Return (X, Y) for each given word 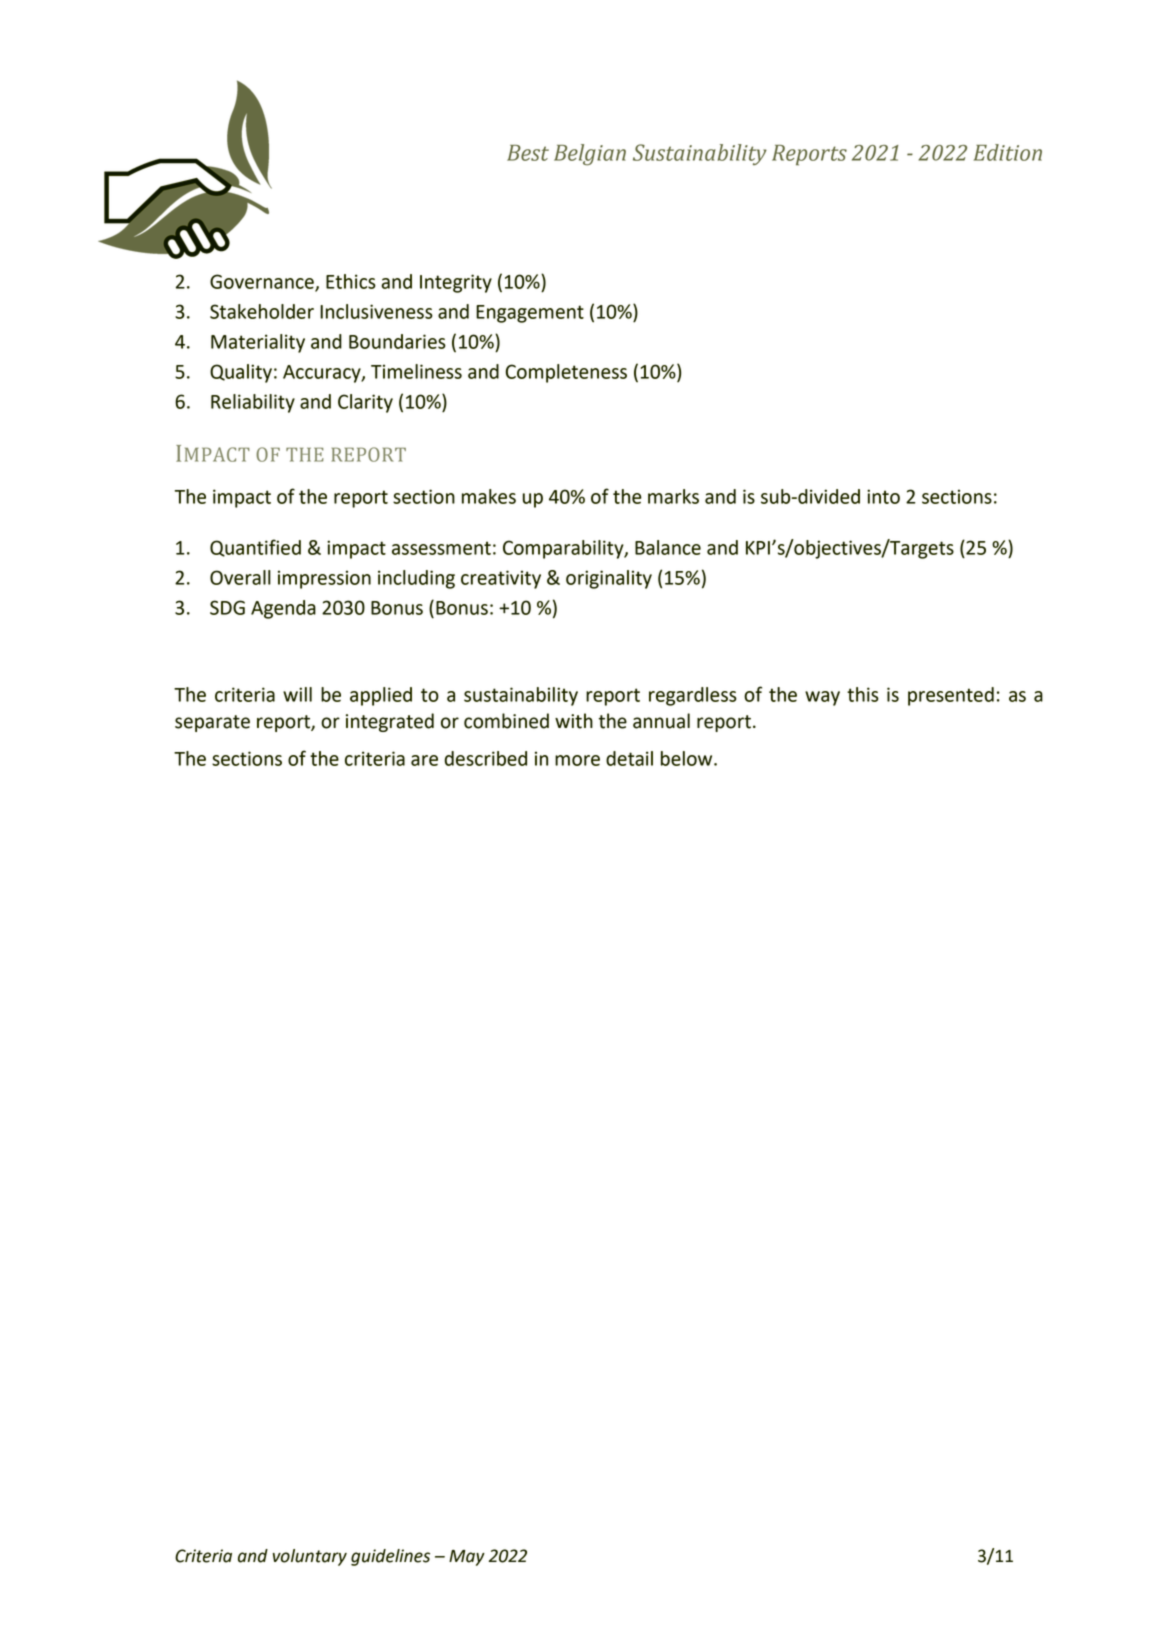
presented (951, 696)
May (467, 1558)
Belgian (590, 155)
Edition (1008, 152)
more (577, 760)
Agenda (283, 609)
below (688, 758)
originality (609, 579)
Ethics (351, 281)
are (424, 760)
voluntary (310, 1557)
